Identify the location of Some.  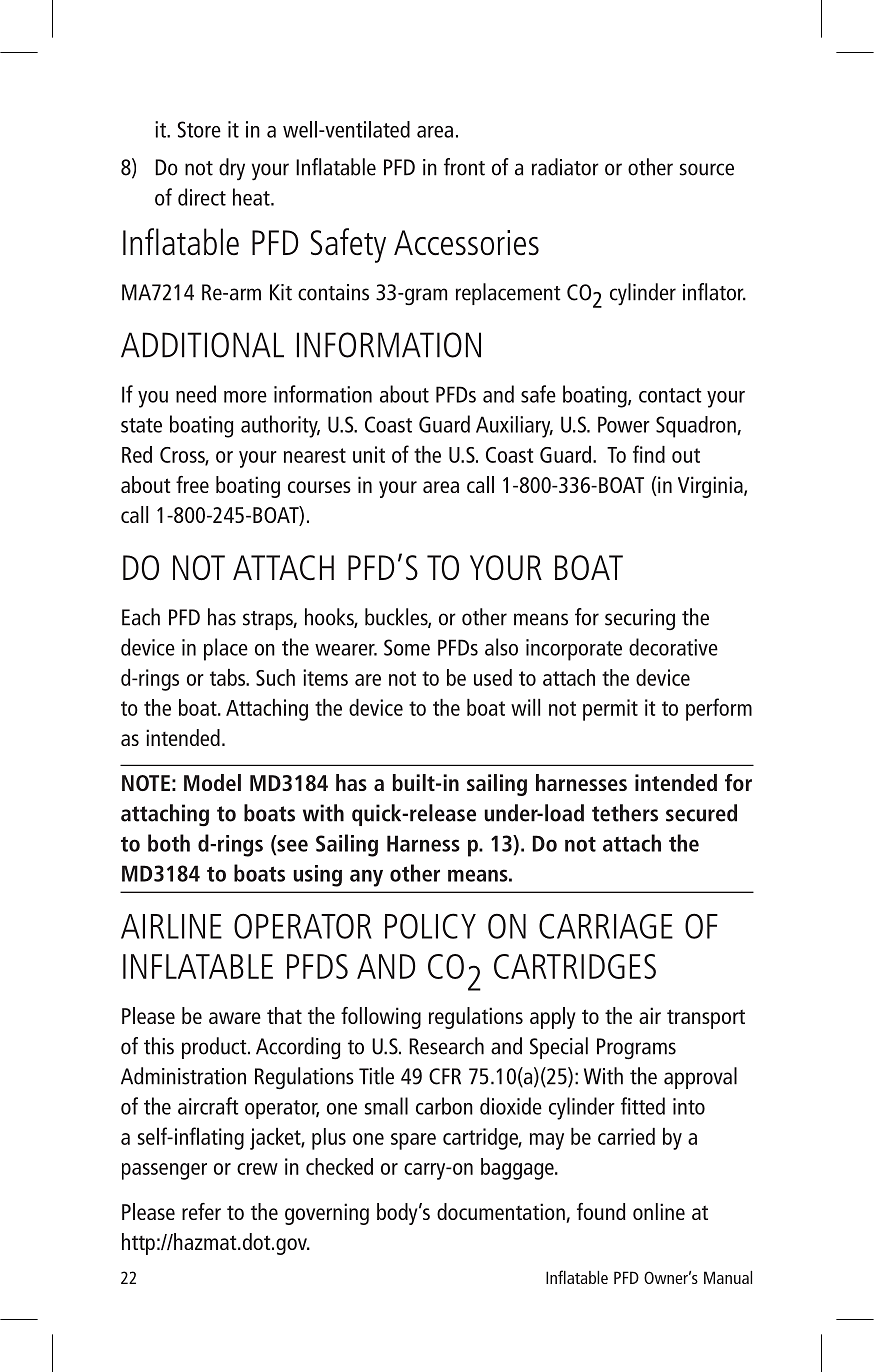
(407, 647).
